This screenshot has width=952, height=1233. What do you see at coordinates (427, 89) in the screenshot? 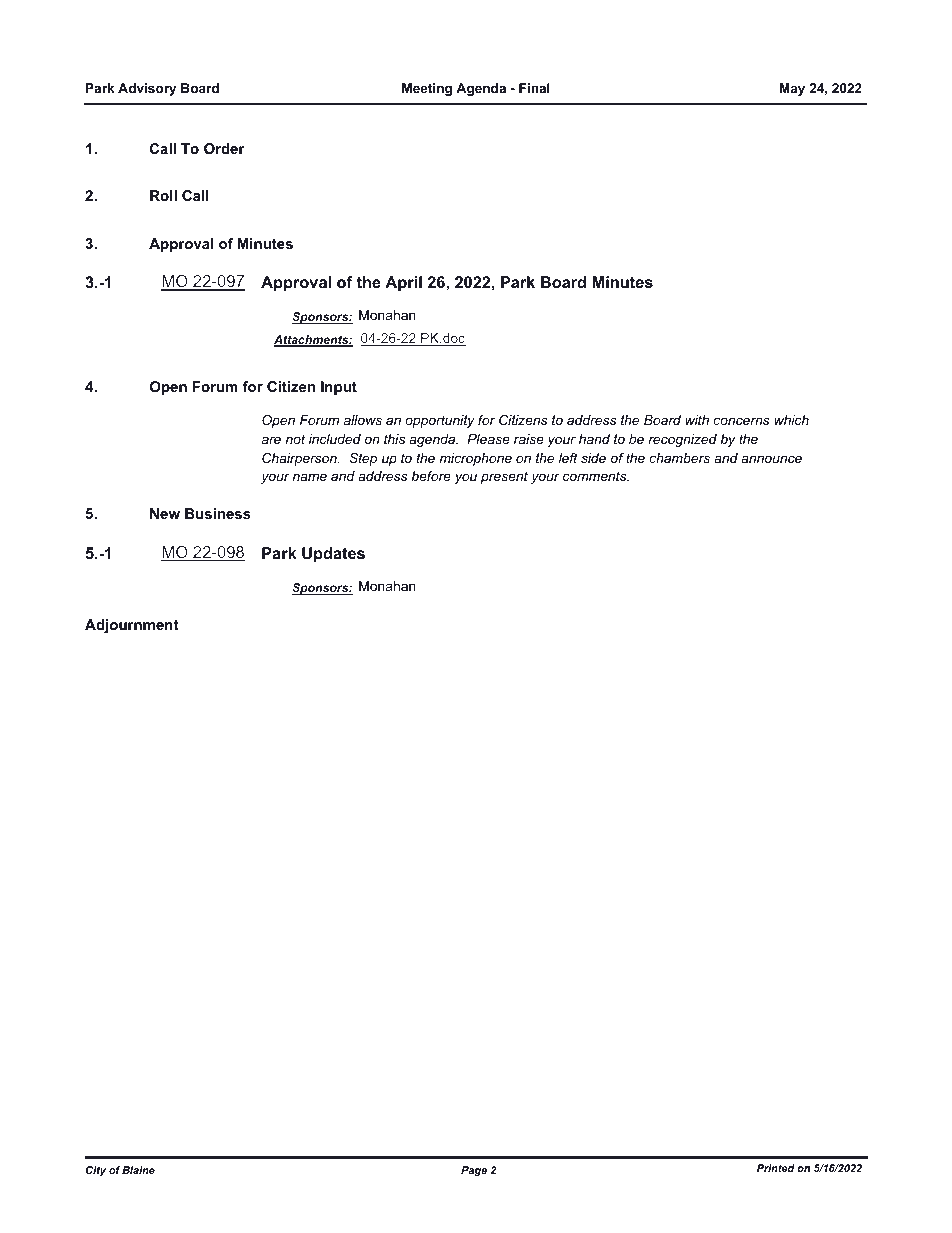
I see `Meeting` at bounding box center [427, 89].
